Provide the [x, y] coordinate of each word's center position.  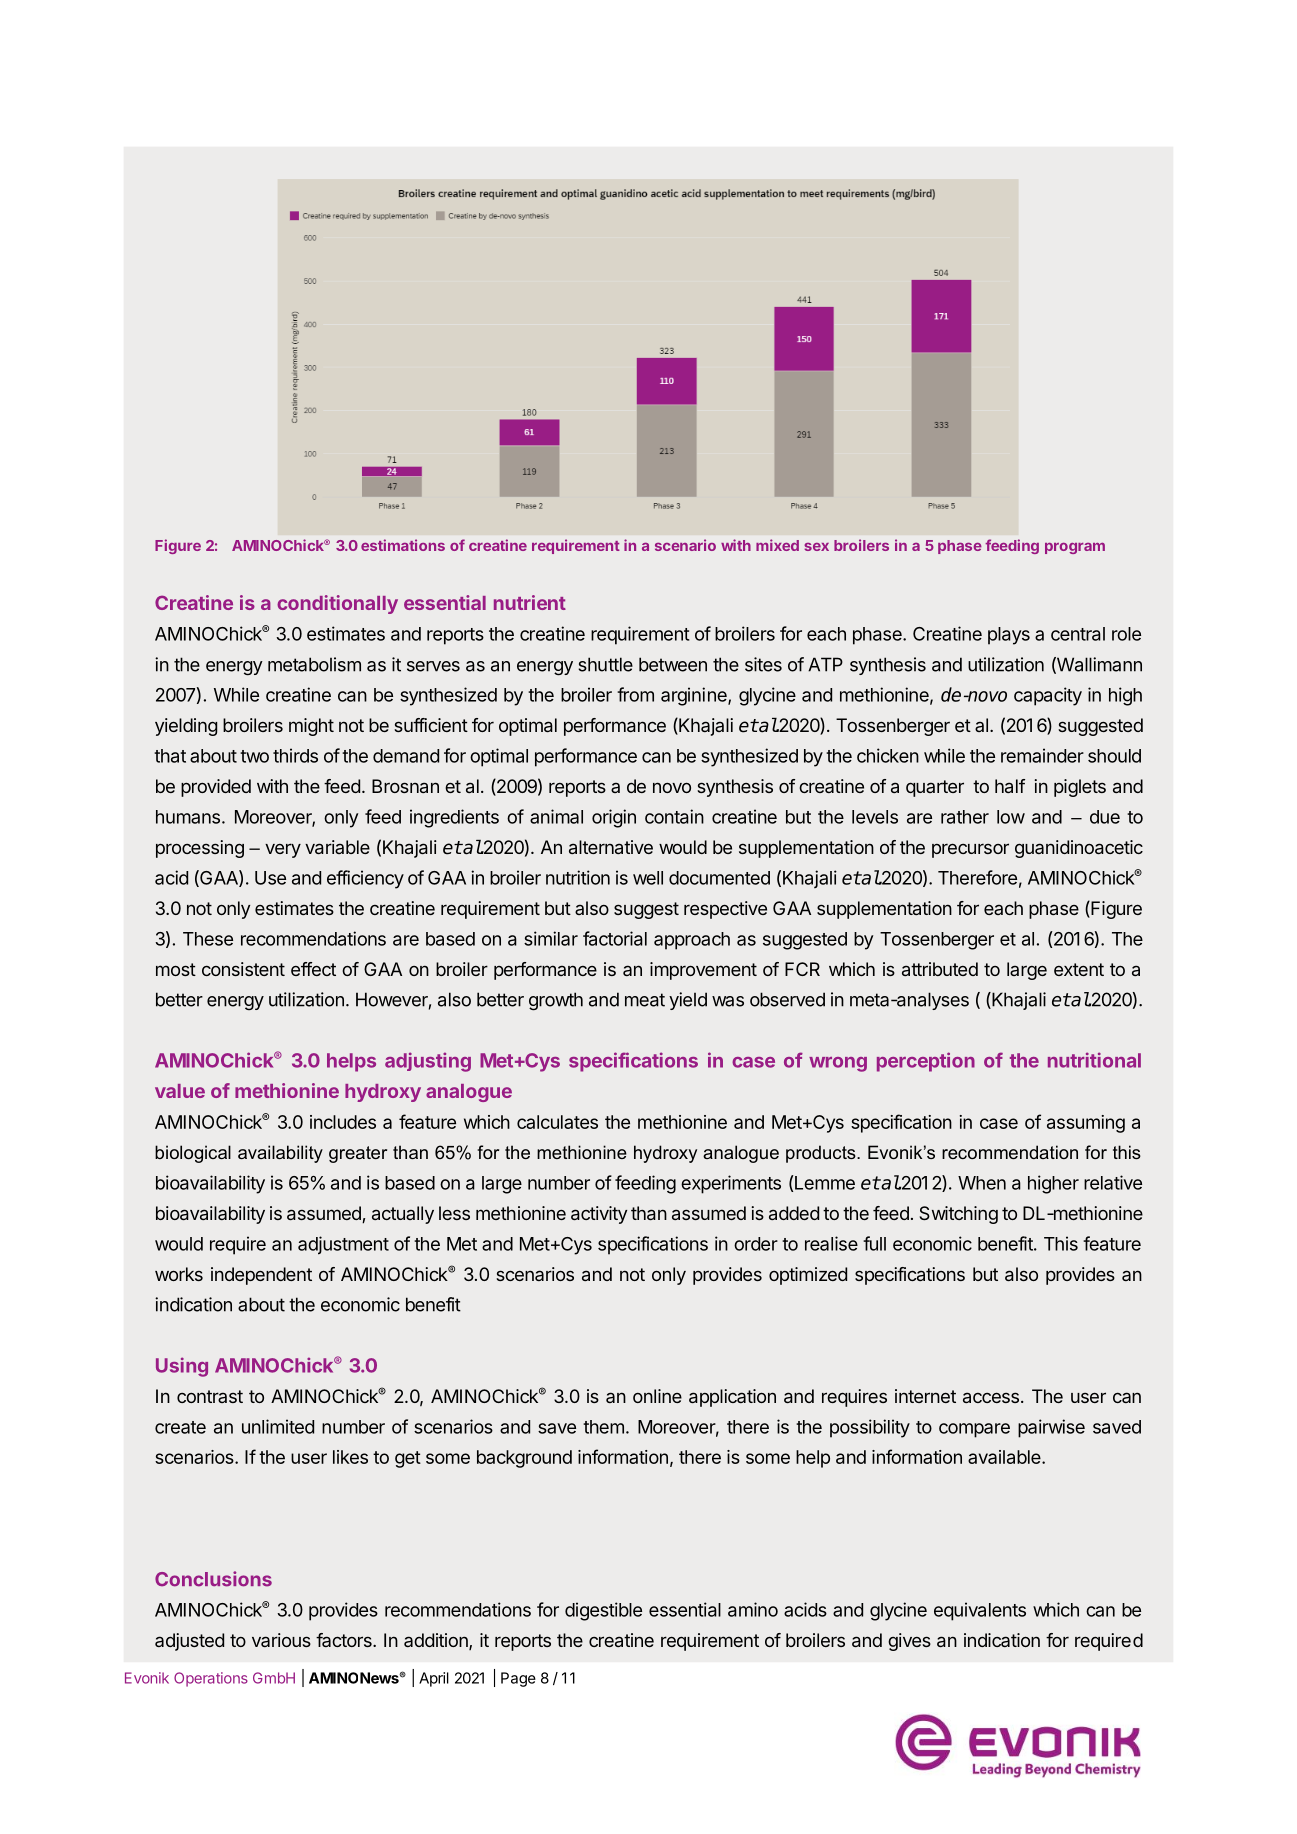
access [991, 1397]
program [1075, 548]
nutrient [530, 602]
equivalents [980, 1611]
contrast [210, 1396]
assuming [1086, 1124]
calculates [557, 1122]
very [283, 850]
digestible [603, 1611]
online [657, 1396]
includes [343, 1122]
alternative [611, 847]
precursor [970, 850]
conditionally [337, 604]
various [281, 1640]
